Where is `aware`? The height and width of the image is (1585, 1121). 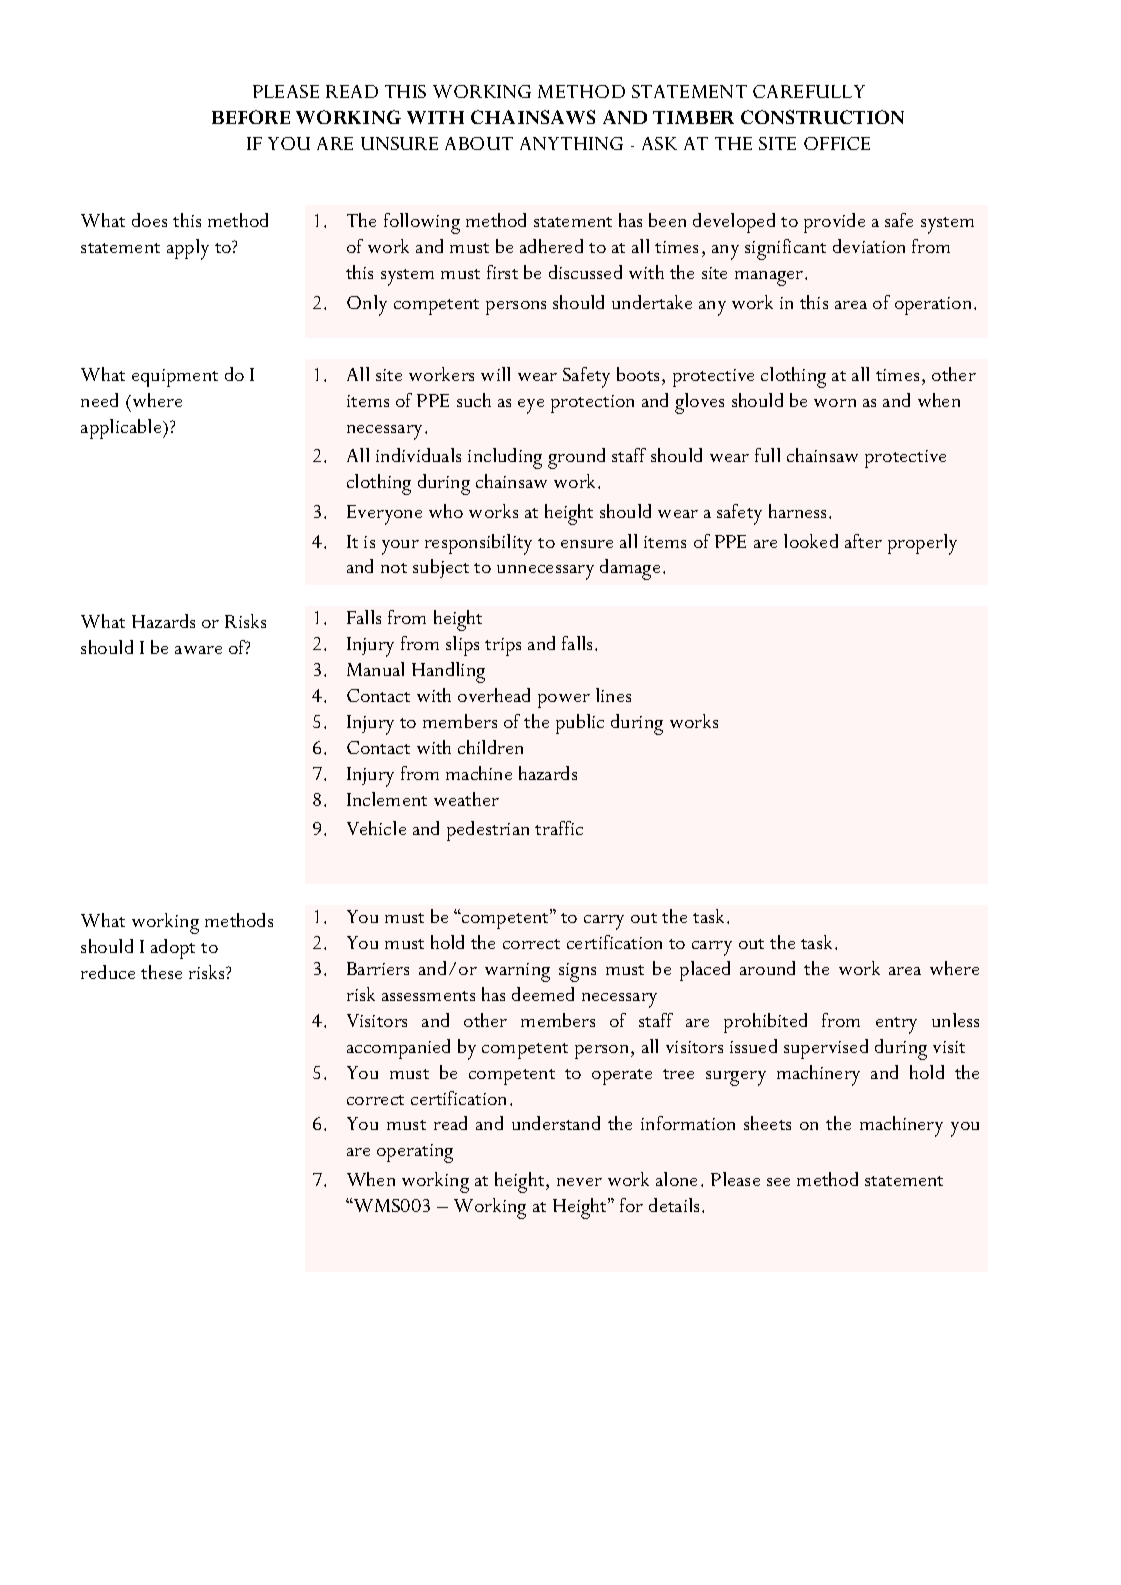
aware is located at coordinates (198, 650).
